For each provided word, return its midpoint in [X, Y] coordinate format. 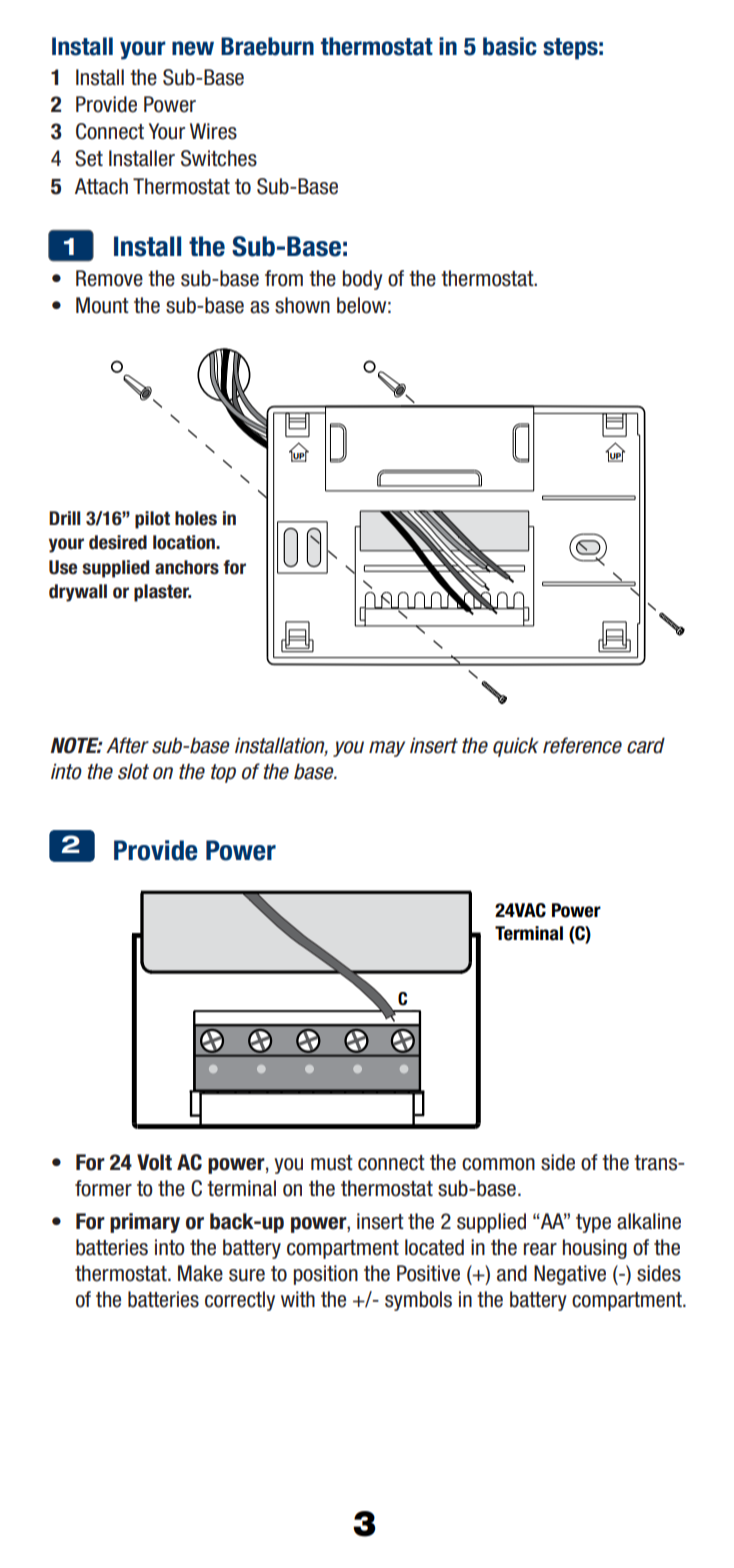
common [498, 1164]
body [363, 280]
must [332, 1163]
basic [510, 46]
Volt [154, 1162]
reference [582, 745]
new [193, 48]
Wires [213, 131]
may [387, 749]
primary [145, 1223]
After [127, 745]
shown [302, 305]
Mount [102, 305]
